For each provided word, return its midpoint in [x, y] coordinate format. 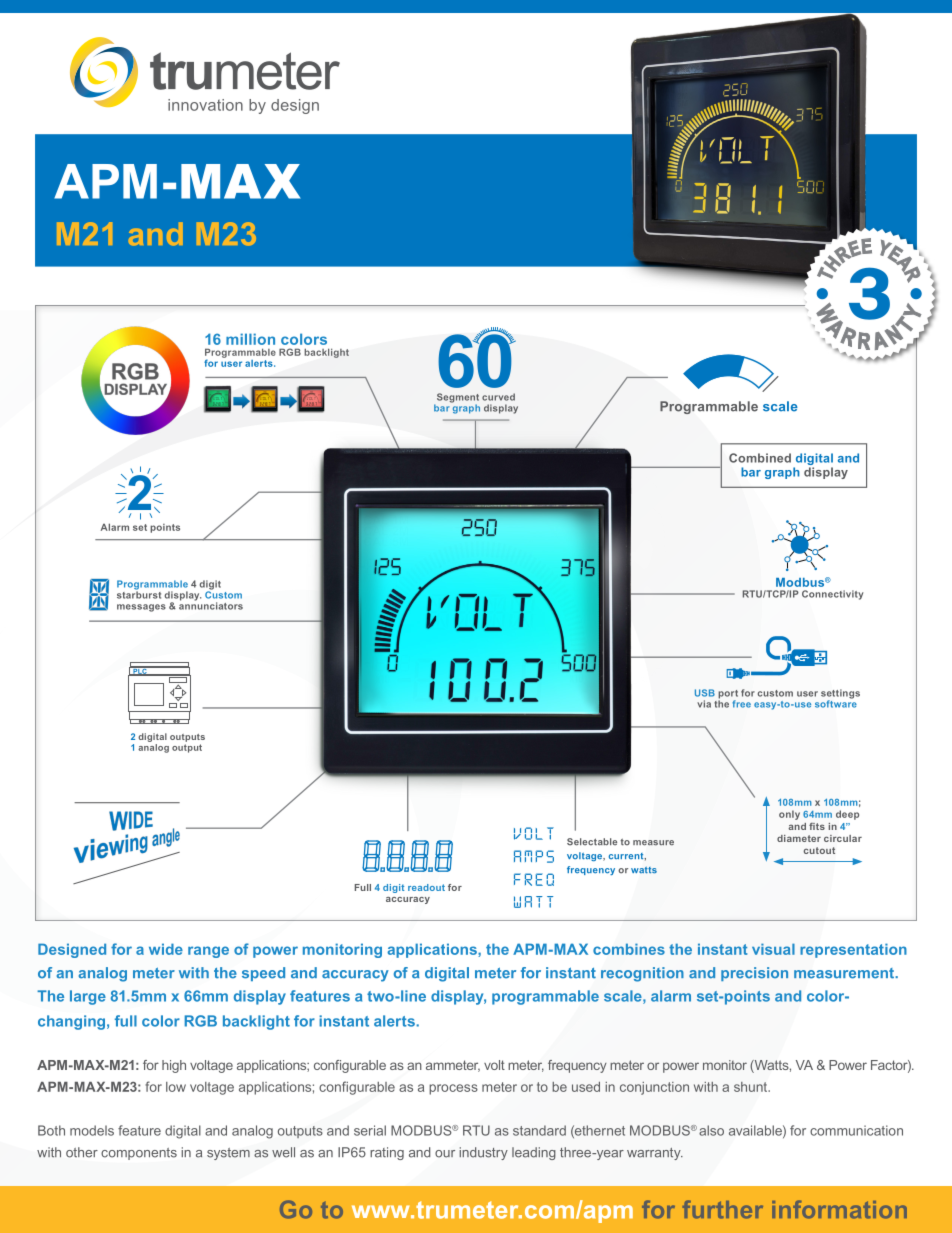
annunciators [211, 605]
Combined [760, 458]
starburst [139, 594]
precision [754, 974]
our [445, 1154]
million [250, 339]
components [139, 1154]
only [789, 815]
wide [166, 949]
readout [426, 887]
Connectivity [832, 595]
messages [141, 608]
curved [498, 397]
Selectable [592, 842]
